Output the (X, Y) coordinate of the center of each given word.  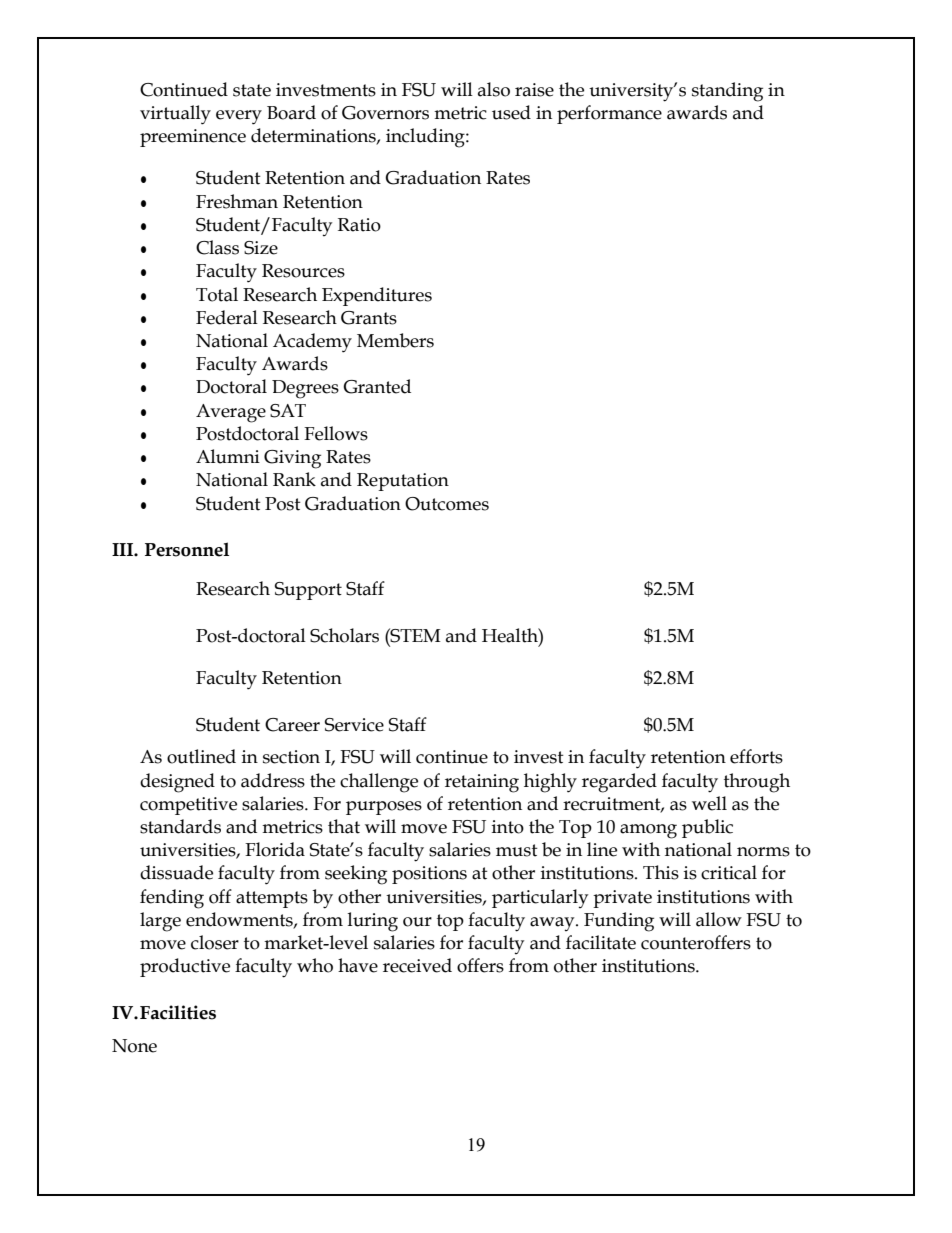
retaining (482, 783)
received (417, 965)
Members (395, 340)
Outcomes (447, 504)
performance (609, 114)
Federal (227, 317)
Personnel (187, 549)
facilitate (601, 942)
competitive (188, 806)
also (494, 89)
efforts (756, 756)
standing (727, 92)
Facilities (178, 1012)
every (239, 117)
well (709, 803)
